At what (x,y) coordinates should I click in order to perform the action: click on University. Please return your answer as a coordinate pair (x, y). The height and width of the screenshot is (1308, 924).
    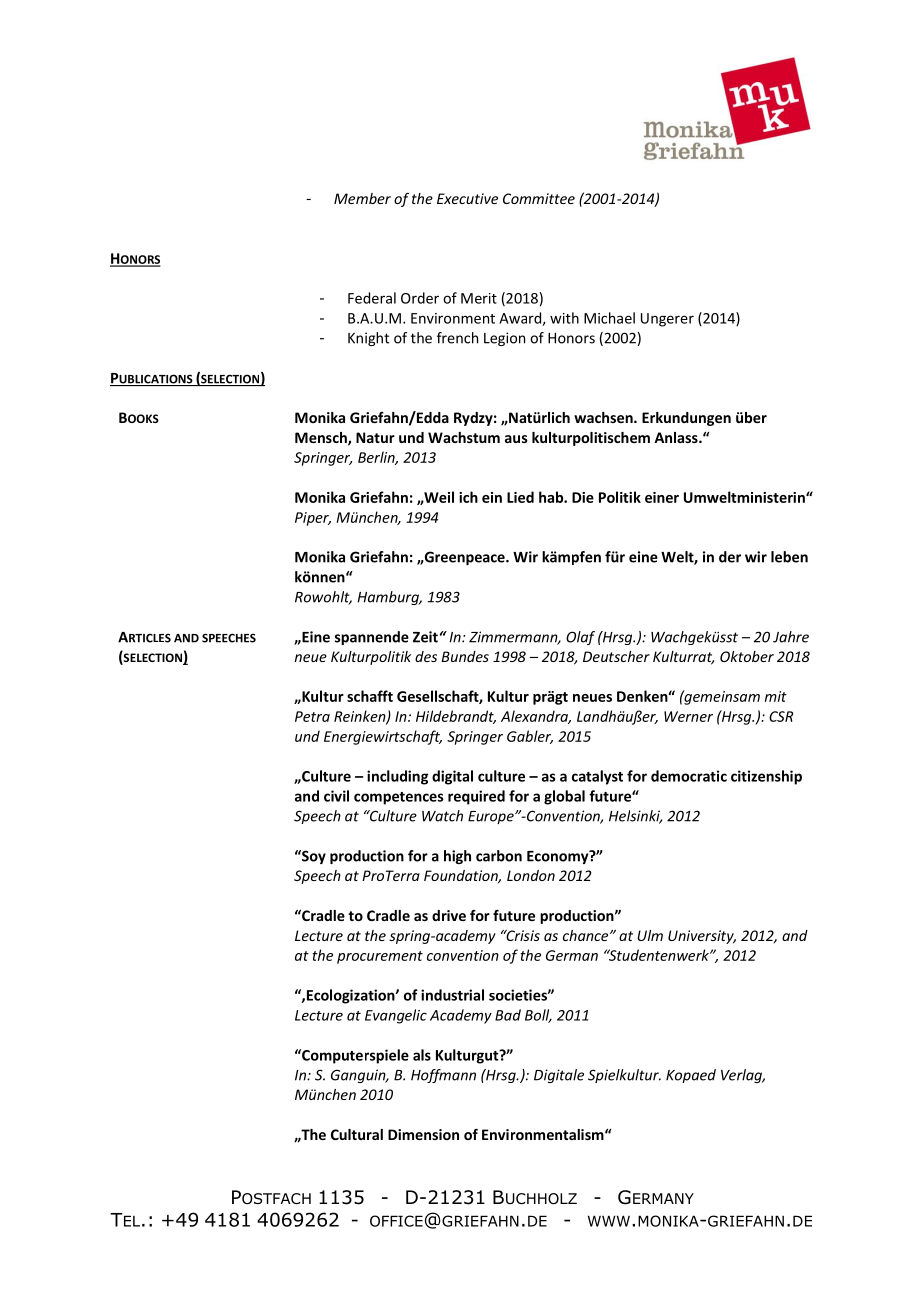
    Looking at the image, I should click on (702, 937).
